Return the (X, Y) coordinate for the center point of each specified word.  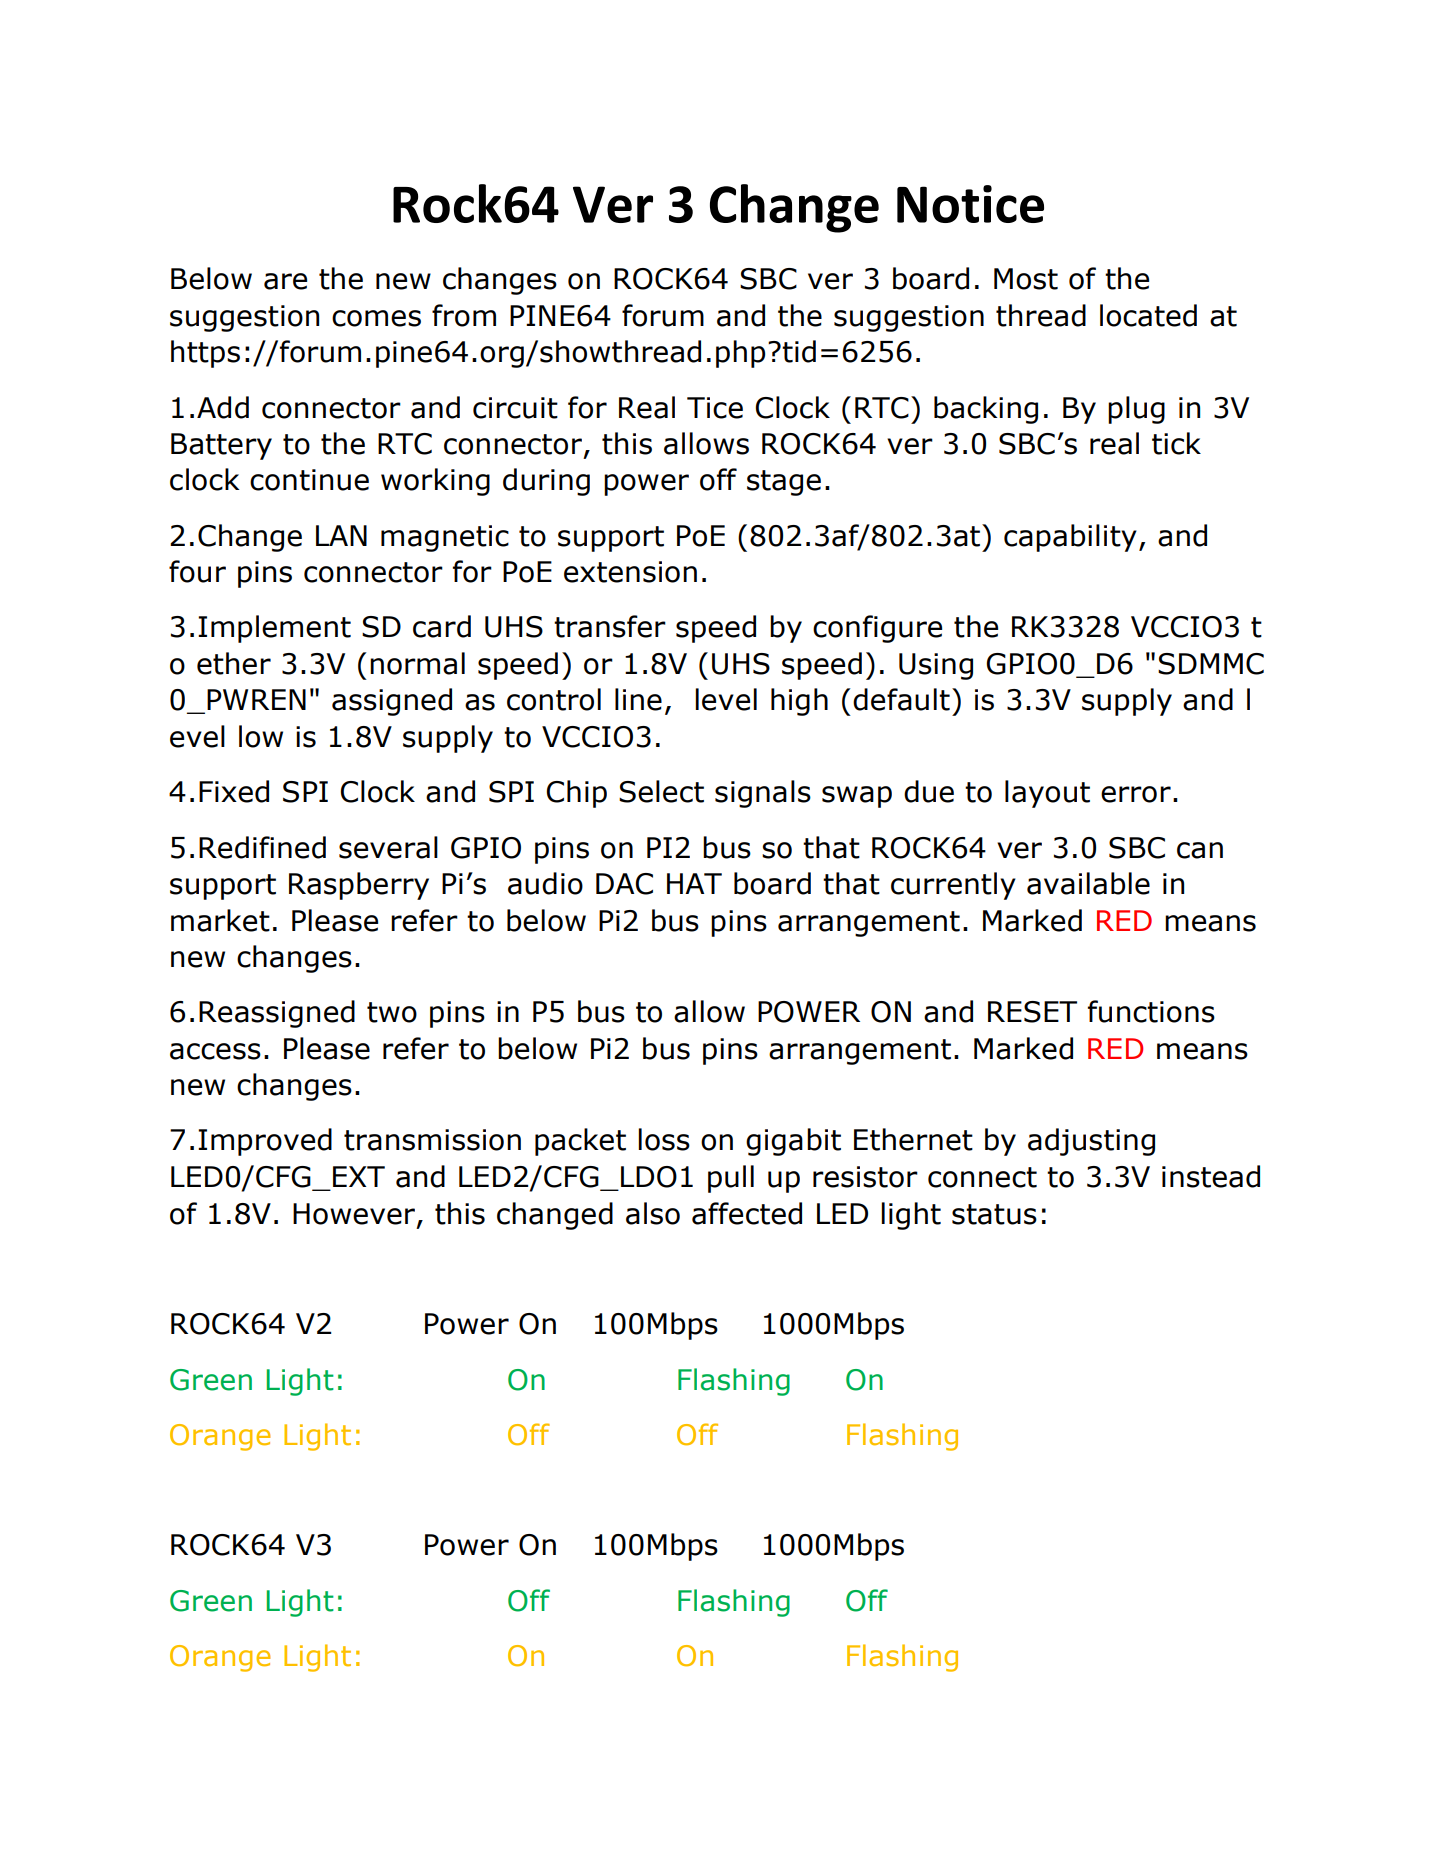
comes (376, 318)
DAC (624, 884)
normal (417, 663)
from (464, 315)
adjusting (1091, 1142)
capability (1070, 538)
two (392, 1012)
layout (1047, 794)
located (1148, 315)
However (354, 1214)
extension (630, 572)
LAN (341, 535)
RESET (1032, 1012)
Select (661, 791)
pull (731, 1179)
